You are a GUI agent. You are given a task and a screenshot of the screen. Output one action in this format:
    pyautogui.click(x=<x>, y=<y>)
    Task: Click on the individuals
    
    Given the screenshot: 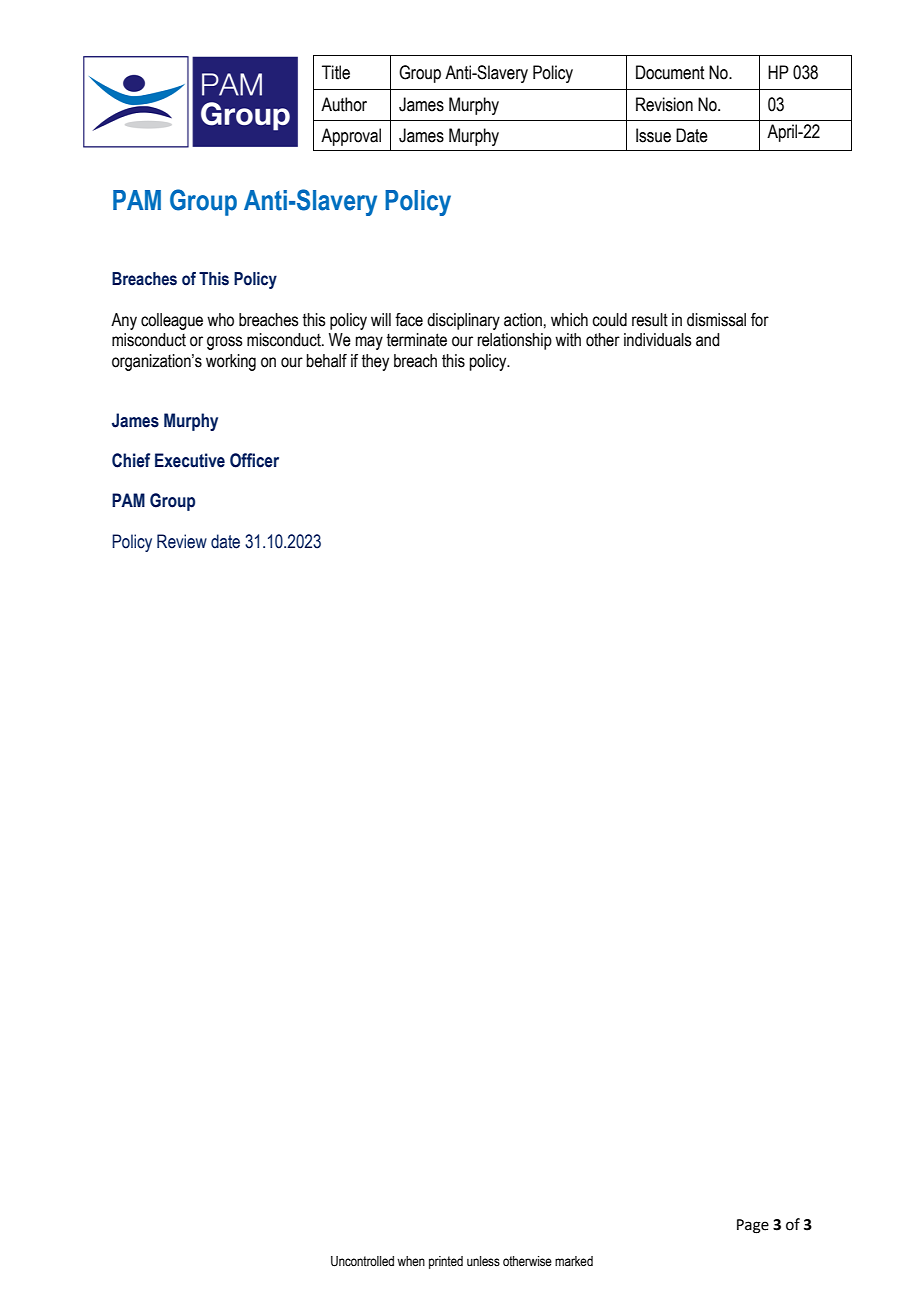 What is the action you would take?
    pyautogui.click(x=658, y=340)
